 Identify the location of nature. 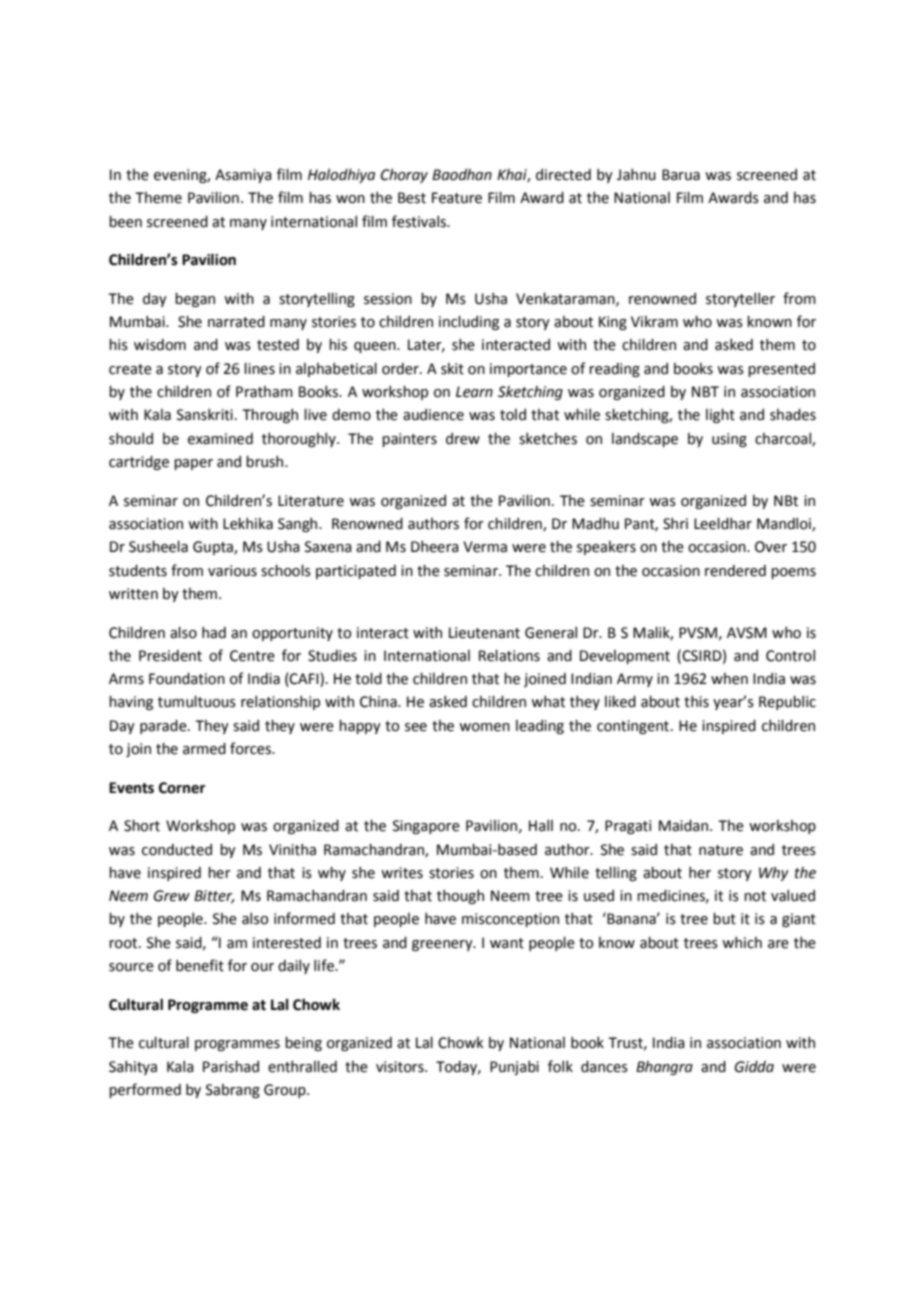
(721, 850).
